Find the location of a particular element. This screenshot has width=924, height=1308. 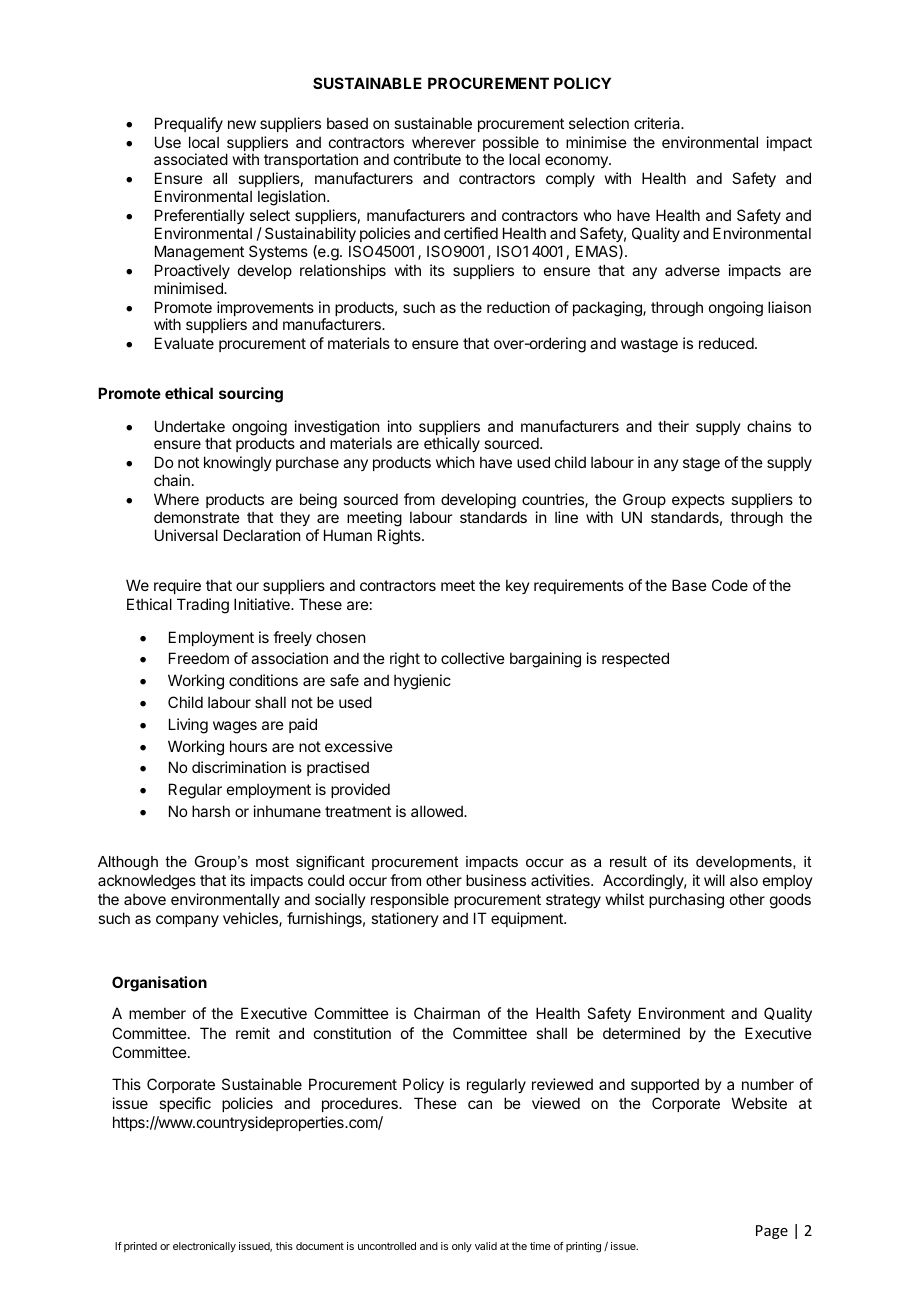

criteria is located at coordinates (658, 123).
